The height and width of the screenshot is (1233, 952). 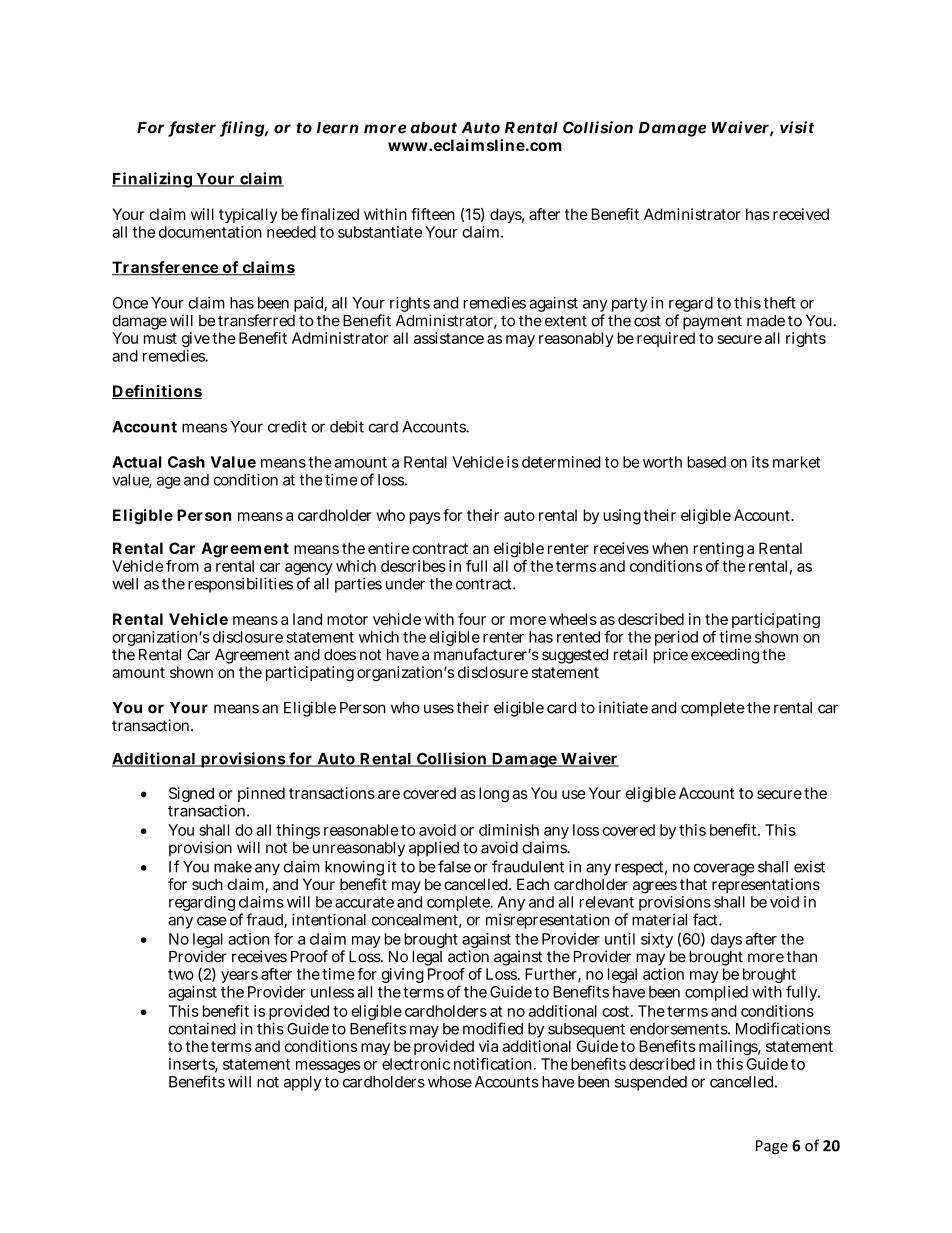 I want to click on four, so click(x=472, y=619).
